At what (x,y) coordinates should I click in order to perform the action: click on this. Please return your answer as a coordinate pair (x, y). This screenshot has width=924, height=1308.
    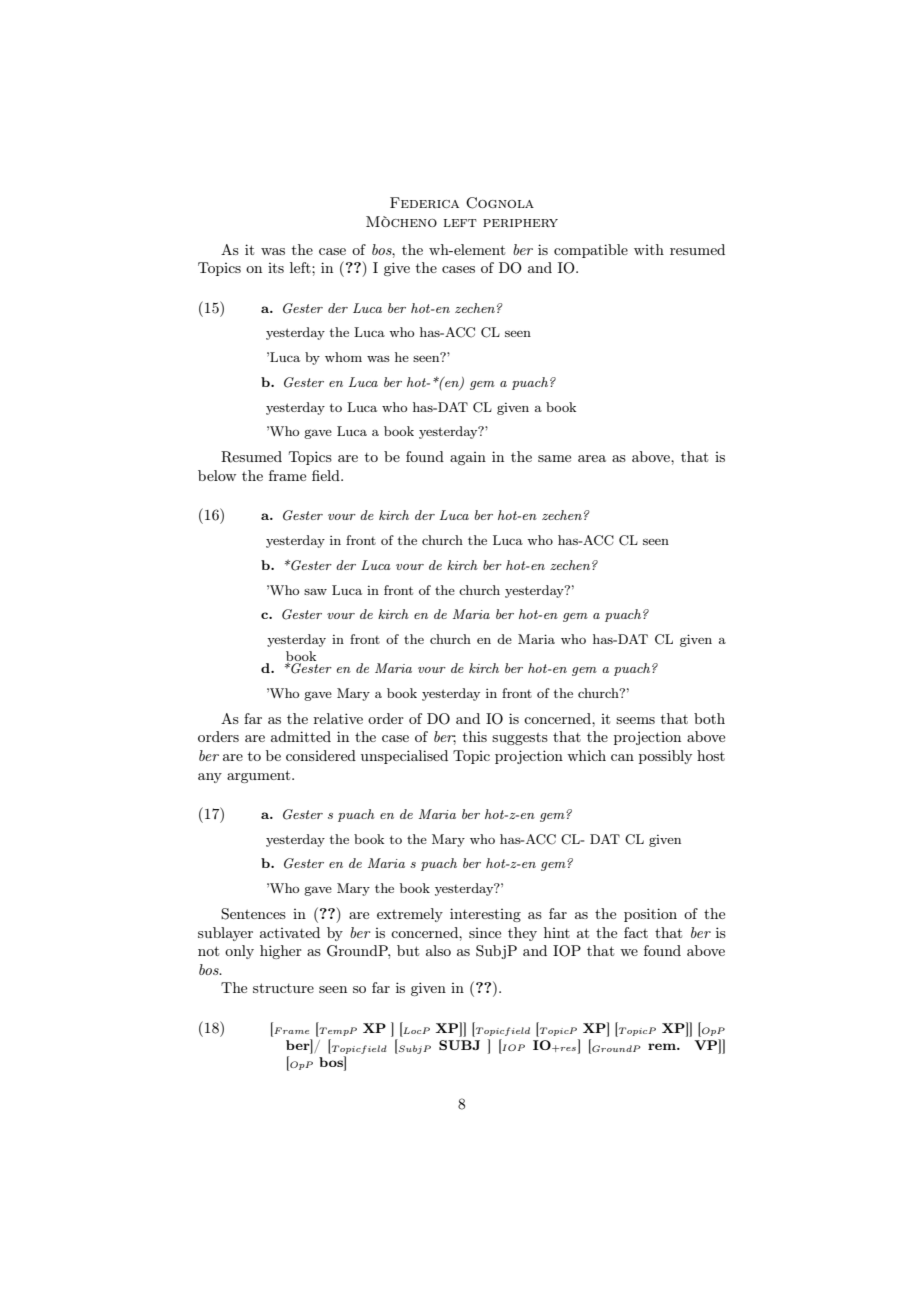
    Looking at the image, I should click on (475, 736).
